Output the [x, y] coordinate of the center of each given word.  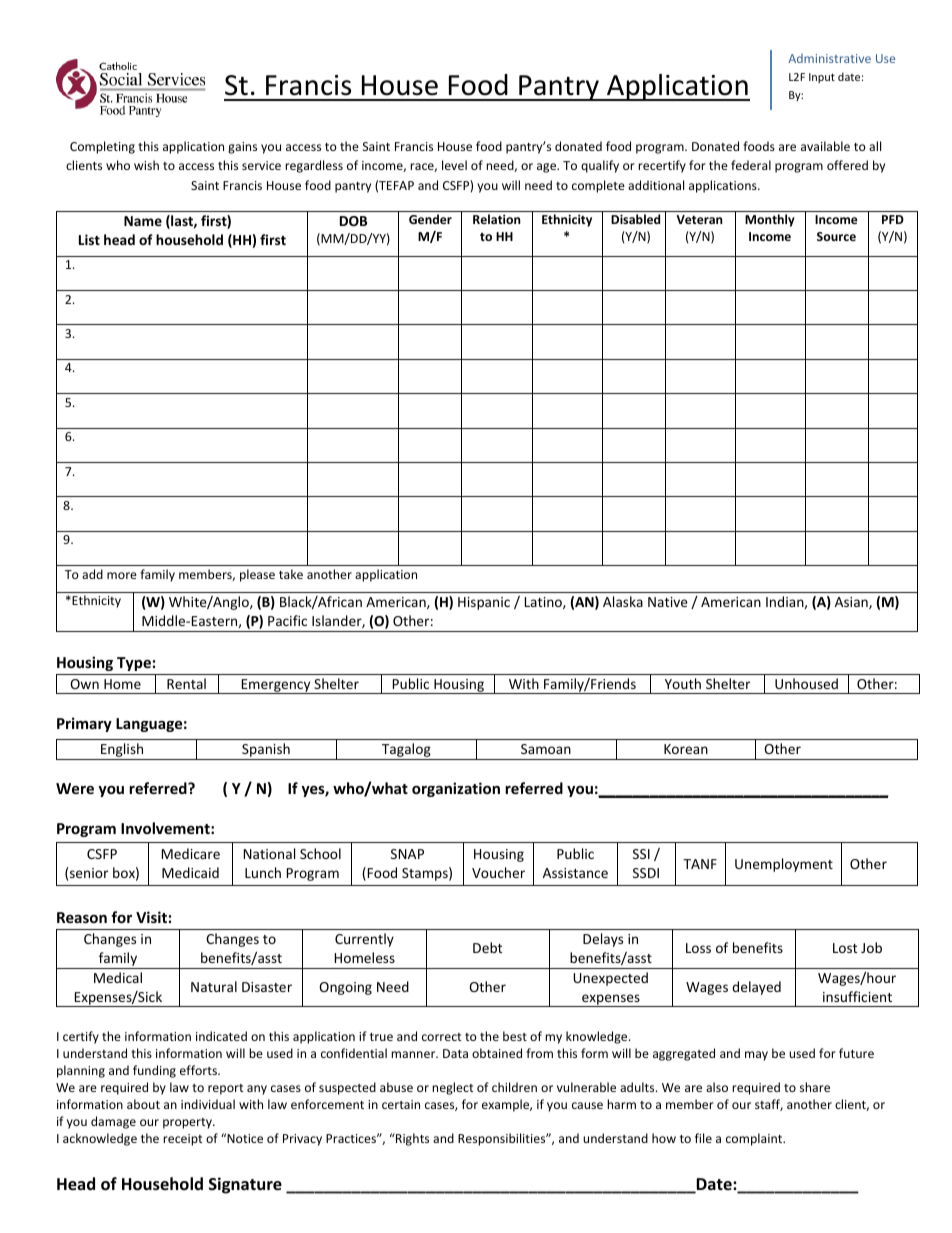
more [122, 575]
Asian [852, 603]
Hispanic [484, 603]
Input [822, 78]
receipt [183, 1140]
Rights [411, 1139]
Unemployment [784, 865]
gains [242, 148]
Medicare [191, 853]
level [454, 165]
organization [456, 789]
